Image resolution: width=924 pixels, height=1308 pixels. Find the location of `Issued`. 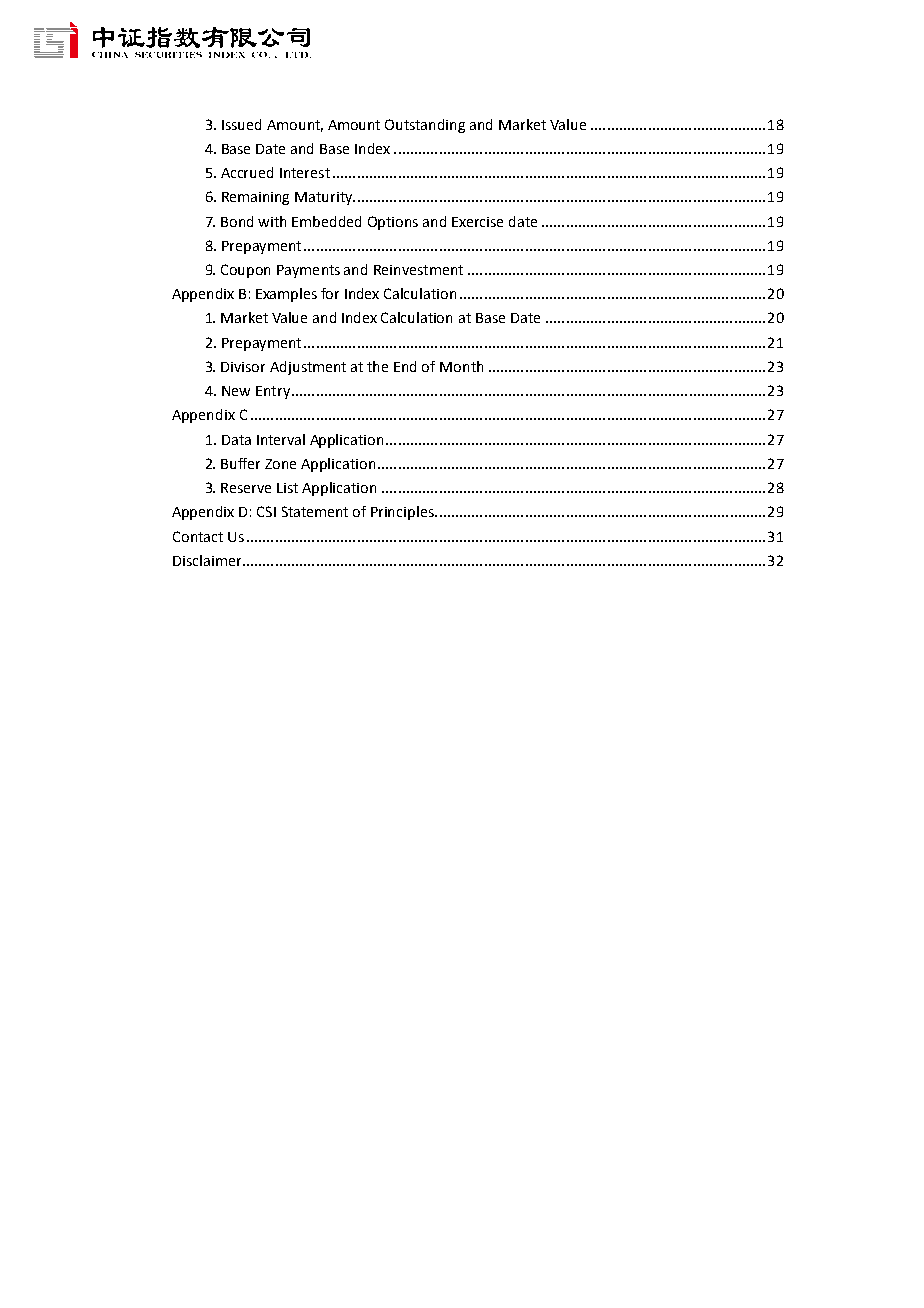

Issued is located at coordinates (241, 124).
